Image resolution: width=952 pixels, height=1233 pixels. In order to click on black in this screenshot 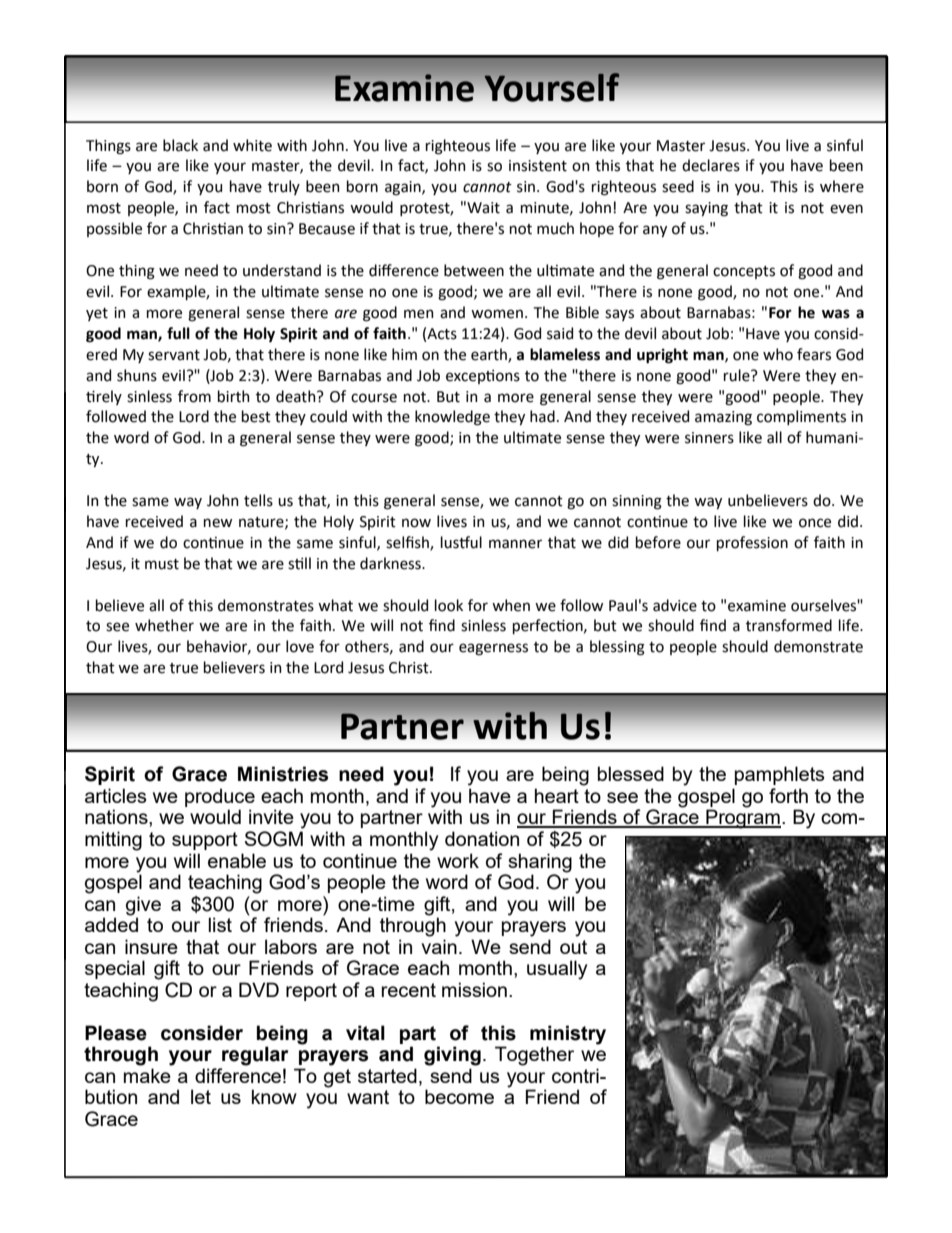, I will do `click(180, 145)`.
